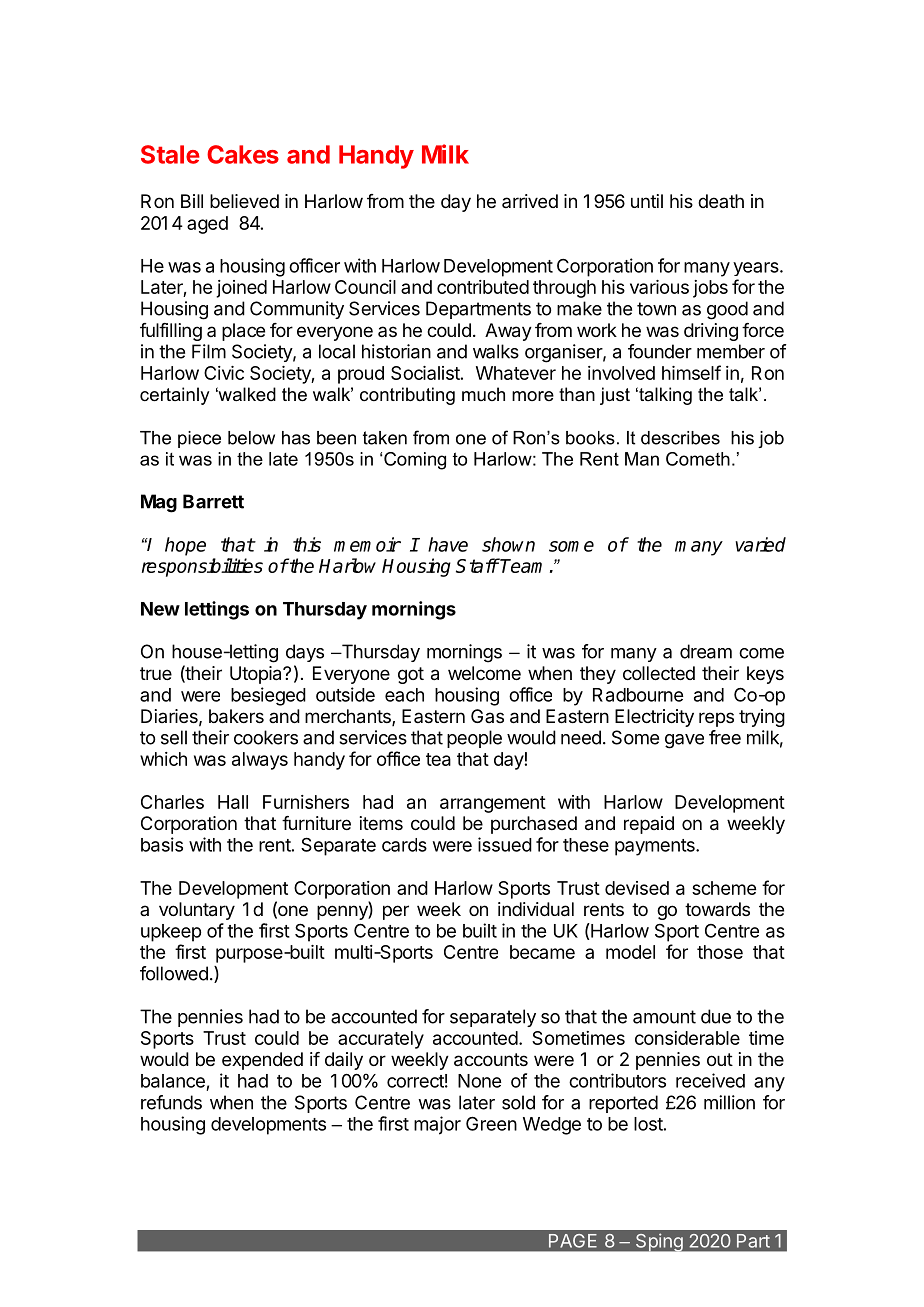 The height and width of the screenshot is (1307, 924). I want to click on scheme, so click(724, 888).
